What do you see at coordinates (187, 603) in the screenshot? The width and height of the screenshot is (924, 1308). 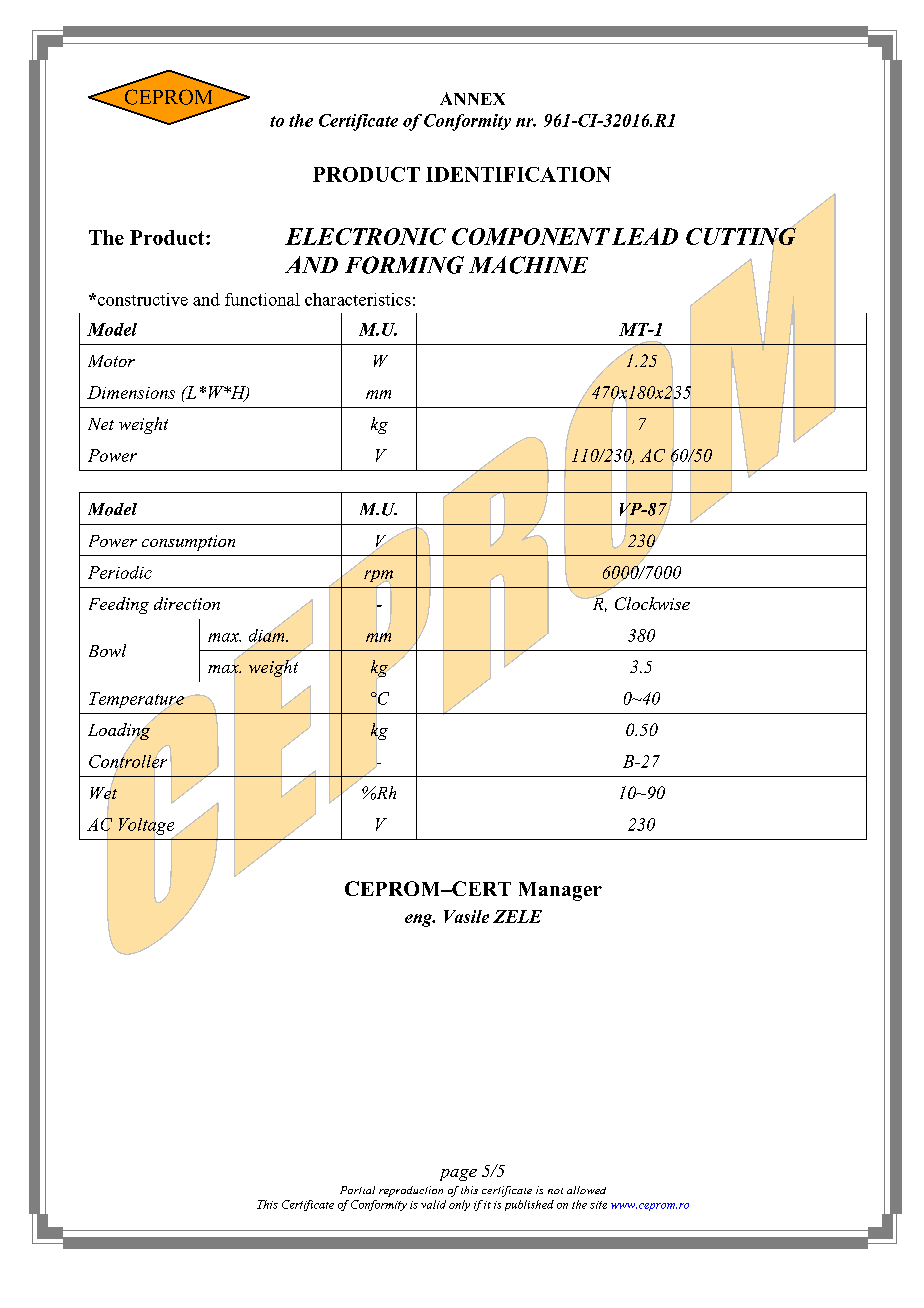 I see `direction` at bounding box center [187, 603].
